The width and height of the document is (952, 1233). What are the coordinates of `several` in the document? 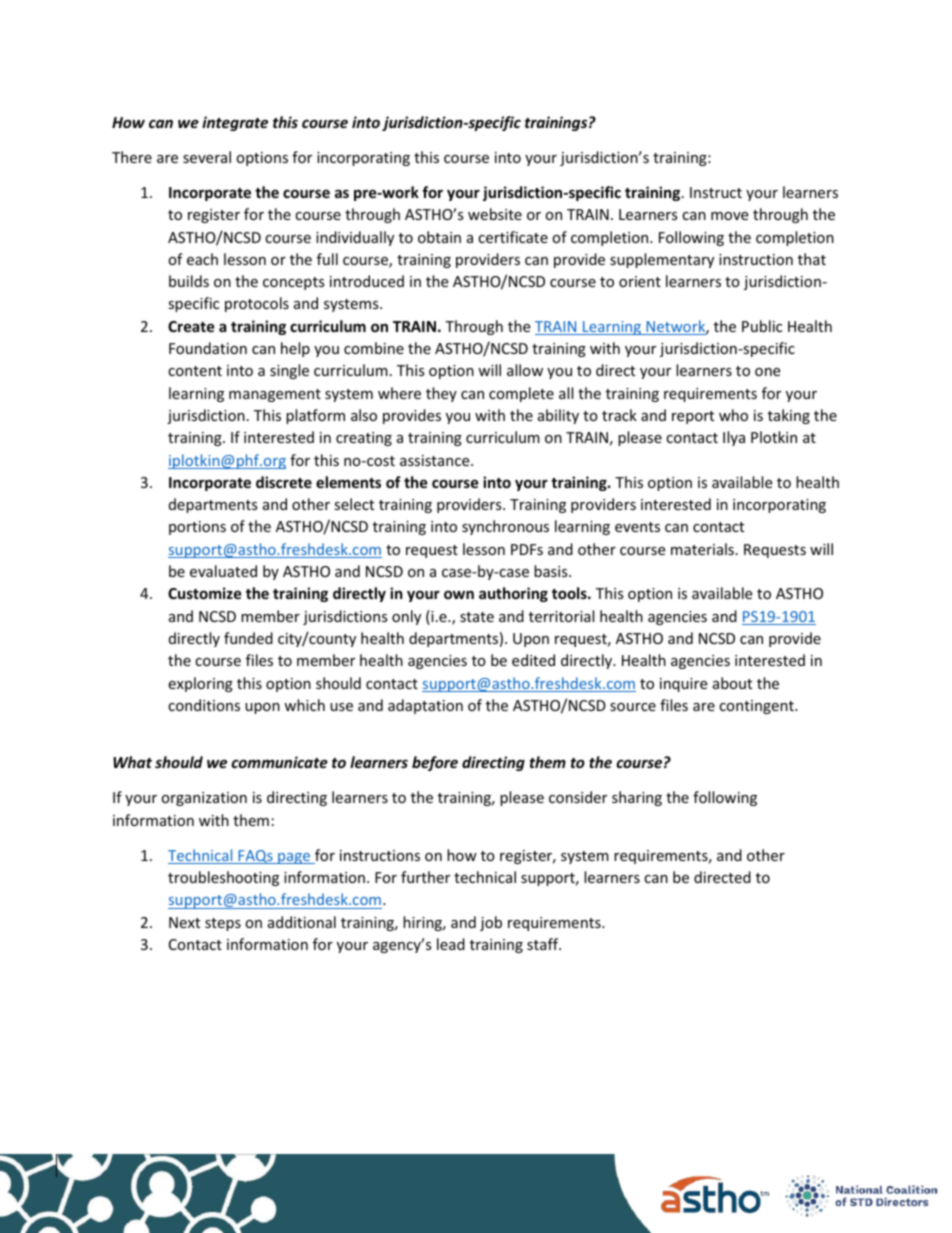 It's located at (207, 157).
